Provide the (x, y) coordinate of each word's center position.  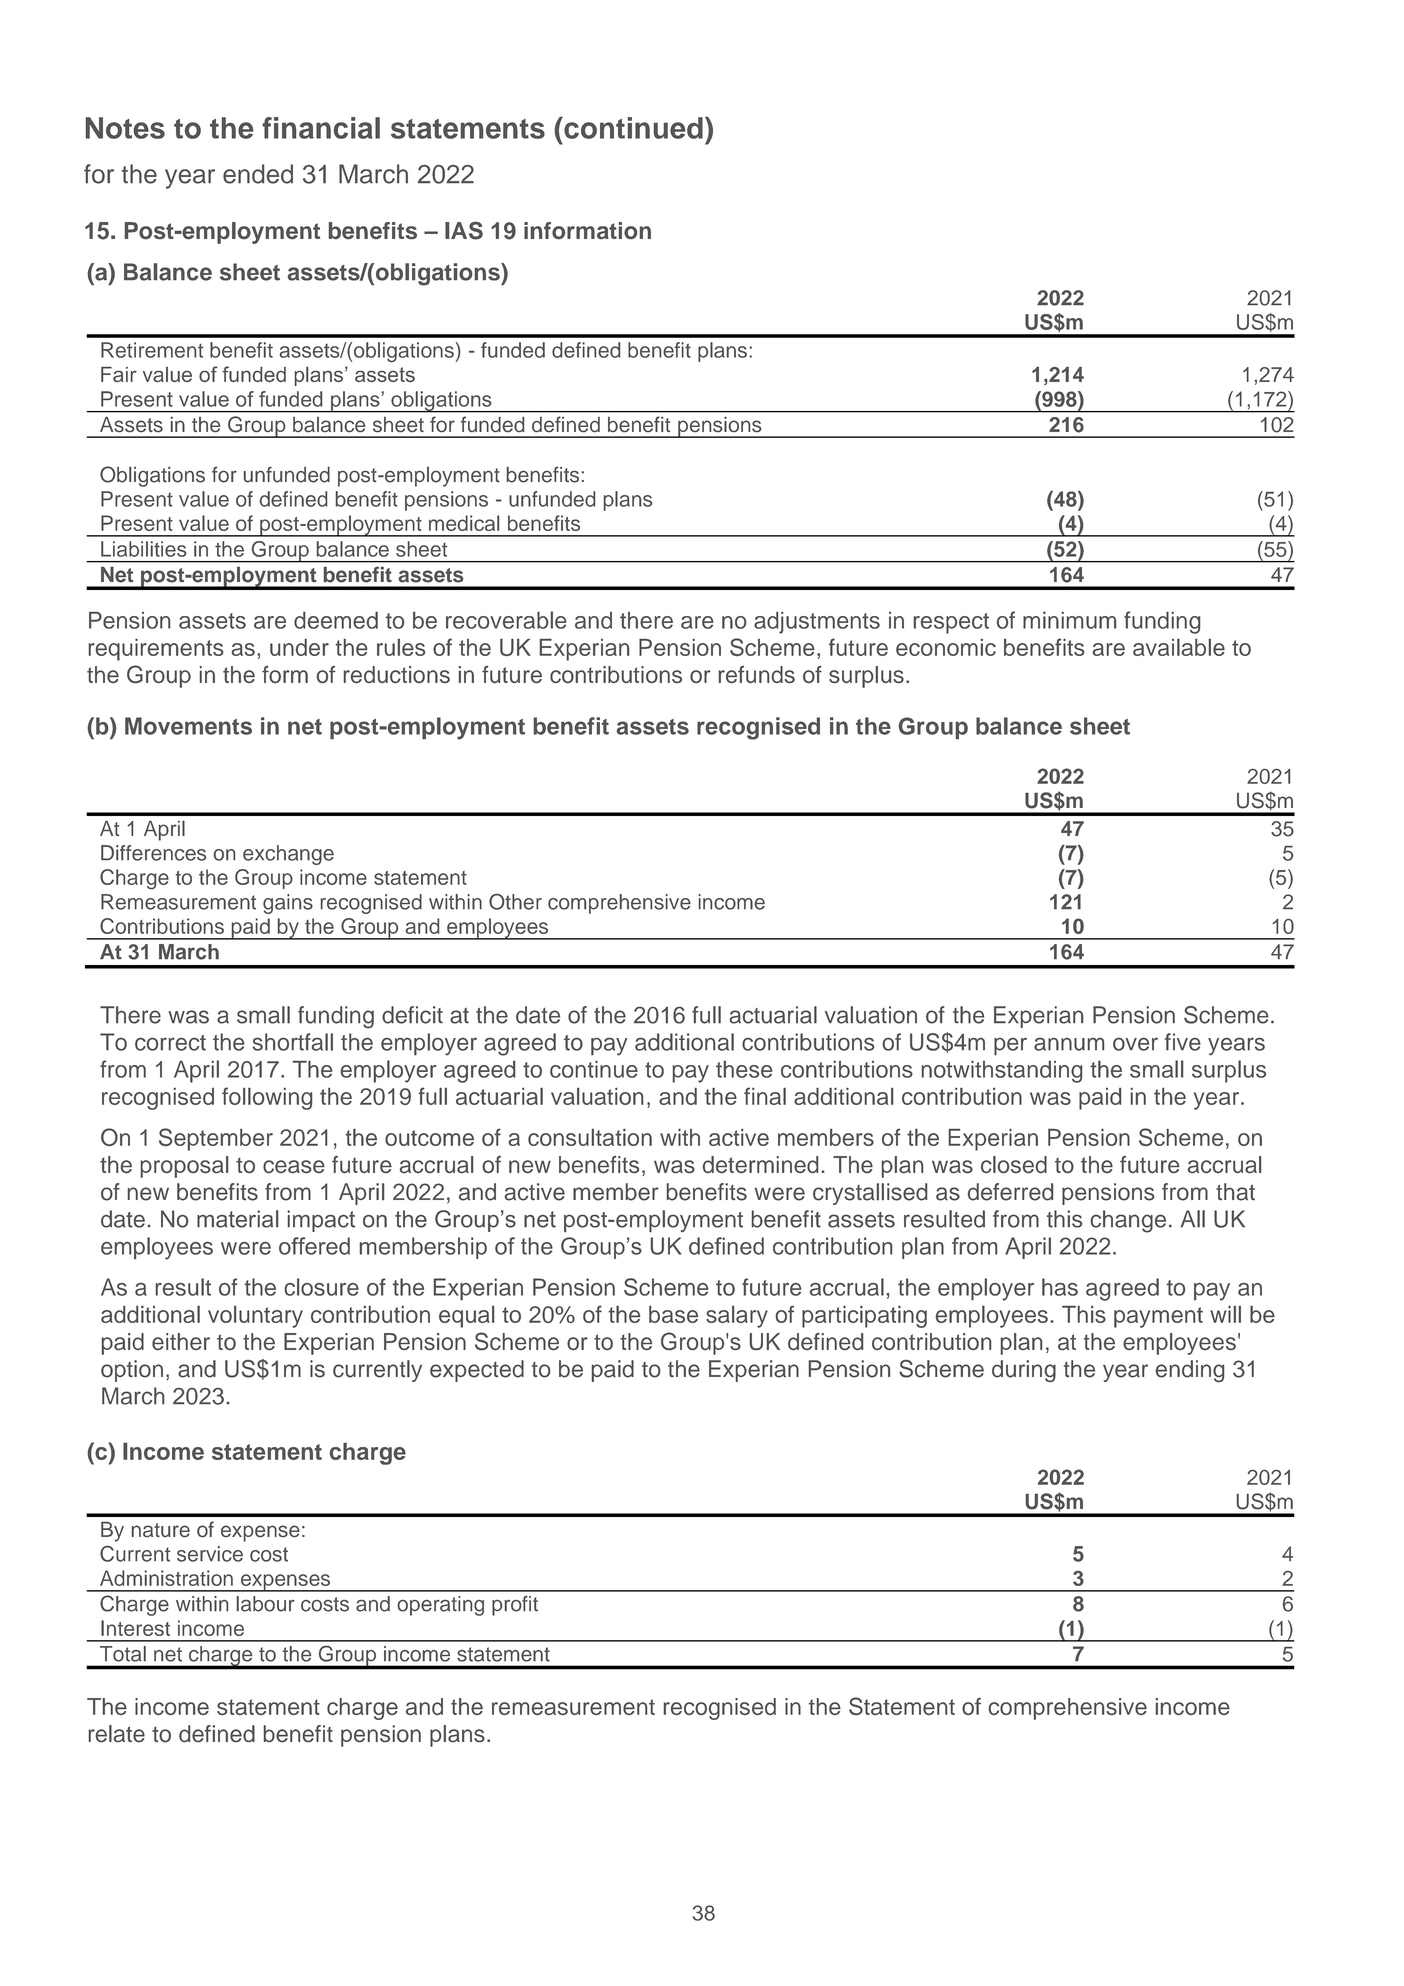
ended (258, 174)
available (1179, 647)
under (299, 647)
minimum (1069, 620)
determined (760, 1164)
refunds (757, 674)
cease (294, 1166)
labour (266, 1604)
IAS (464, 231)
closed (1014, 1164)
